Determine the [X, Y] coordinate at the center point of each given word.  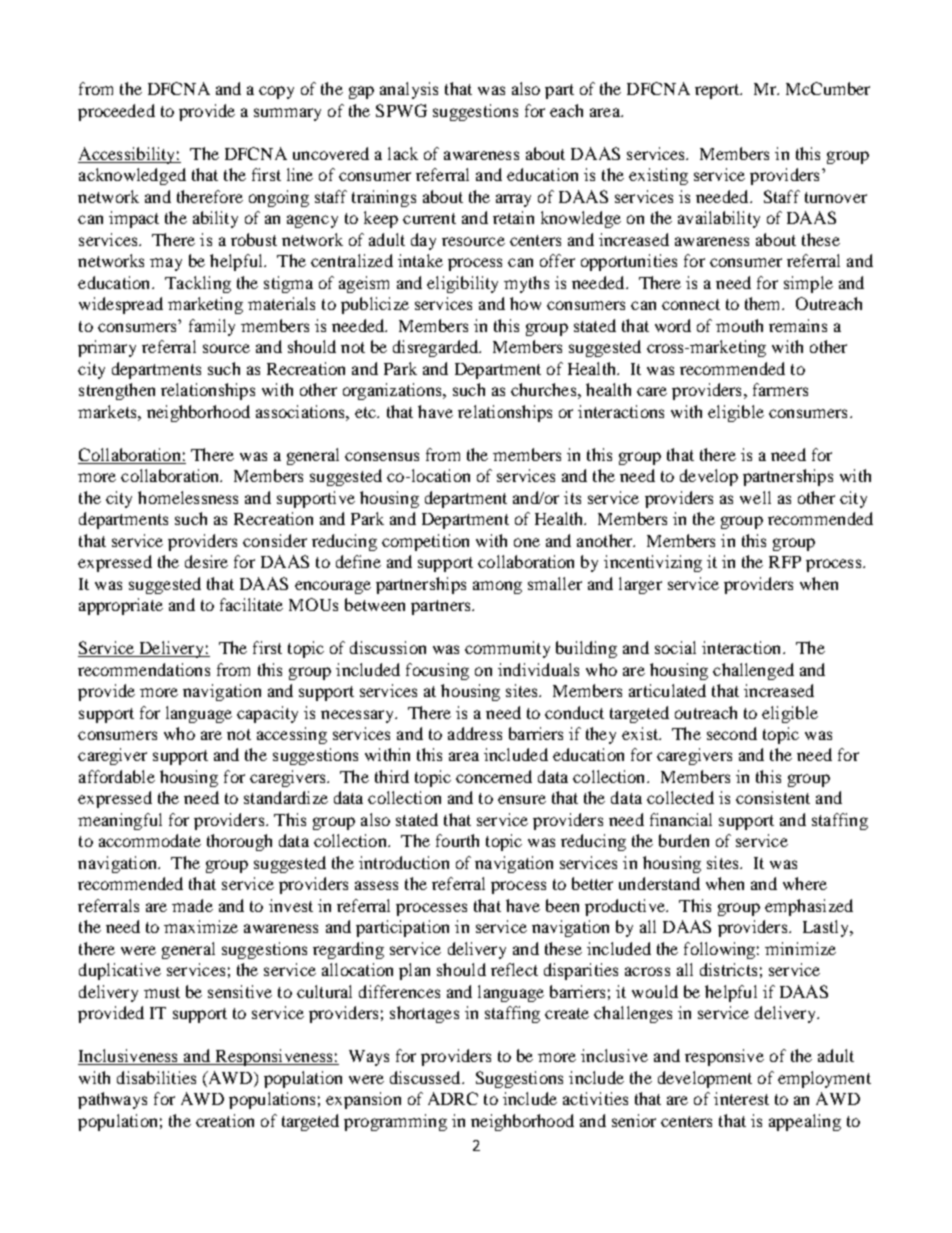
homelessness [188, 497]
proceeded [116, 112]
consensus [382, 456]
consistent [773, 797]
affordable [117, 776]
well [755, 497]
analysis [409, 90]
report [718, 91]
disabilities [156, 1077]
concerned [494, 776]
